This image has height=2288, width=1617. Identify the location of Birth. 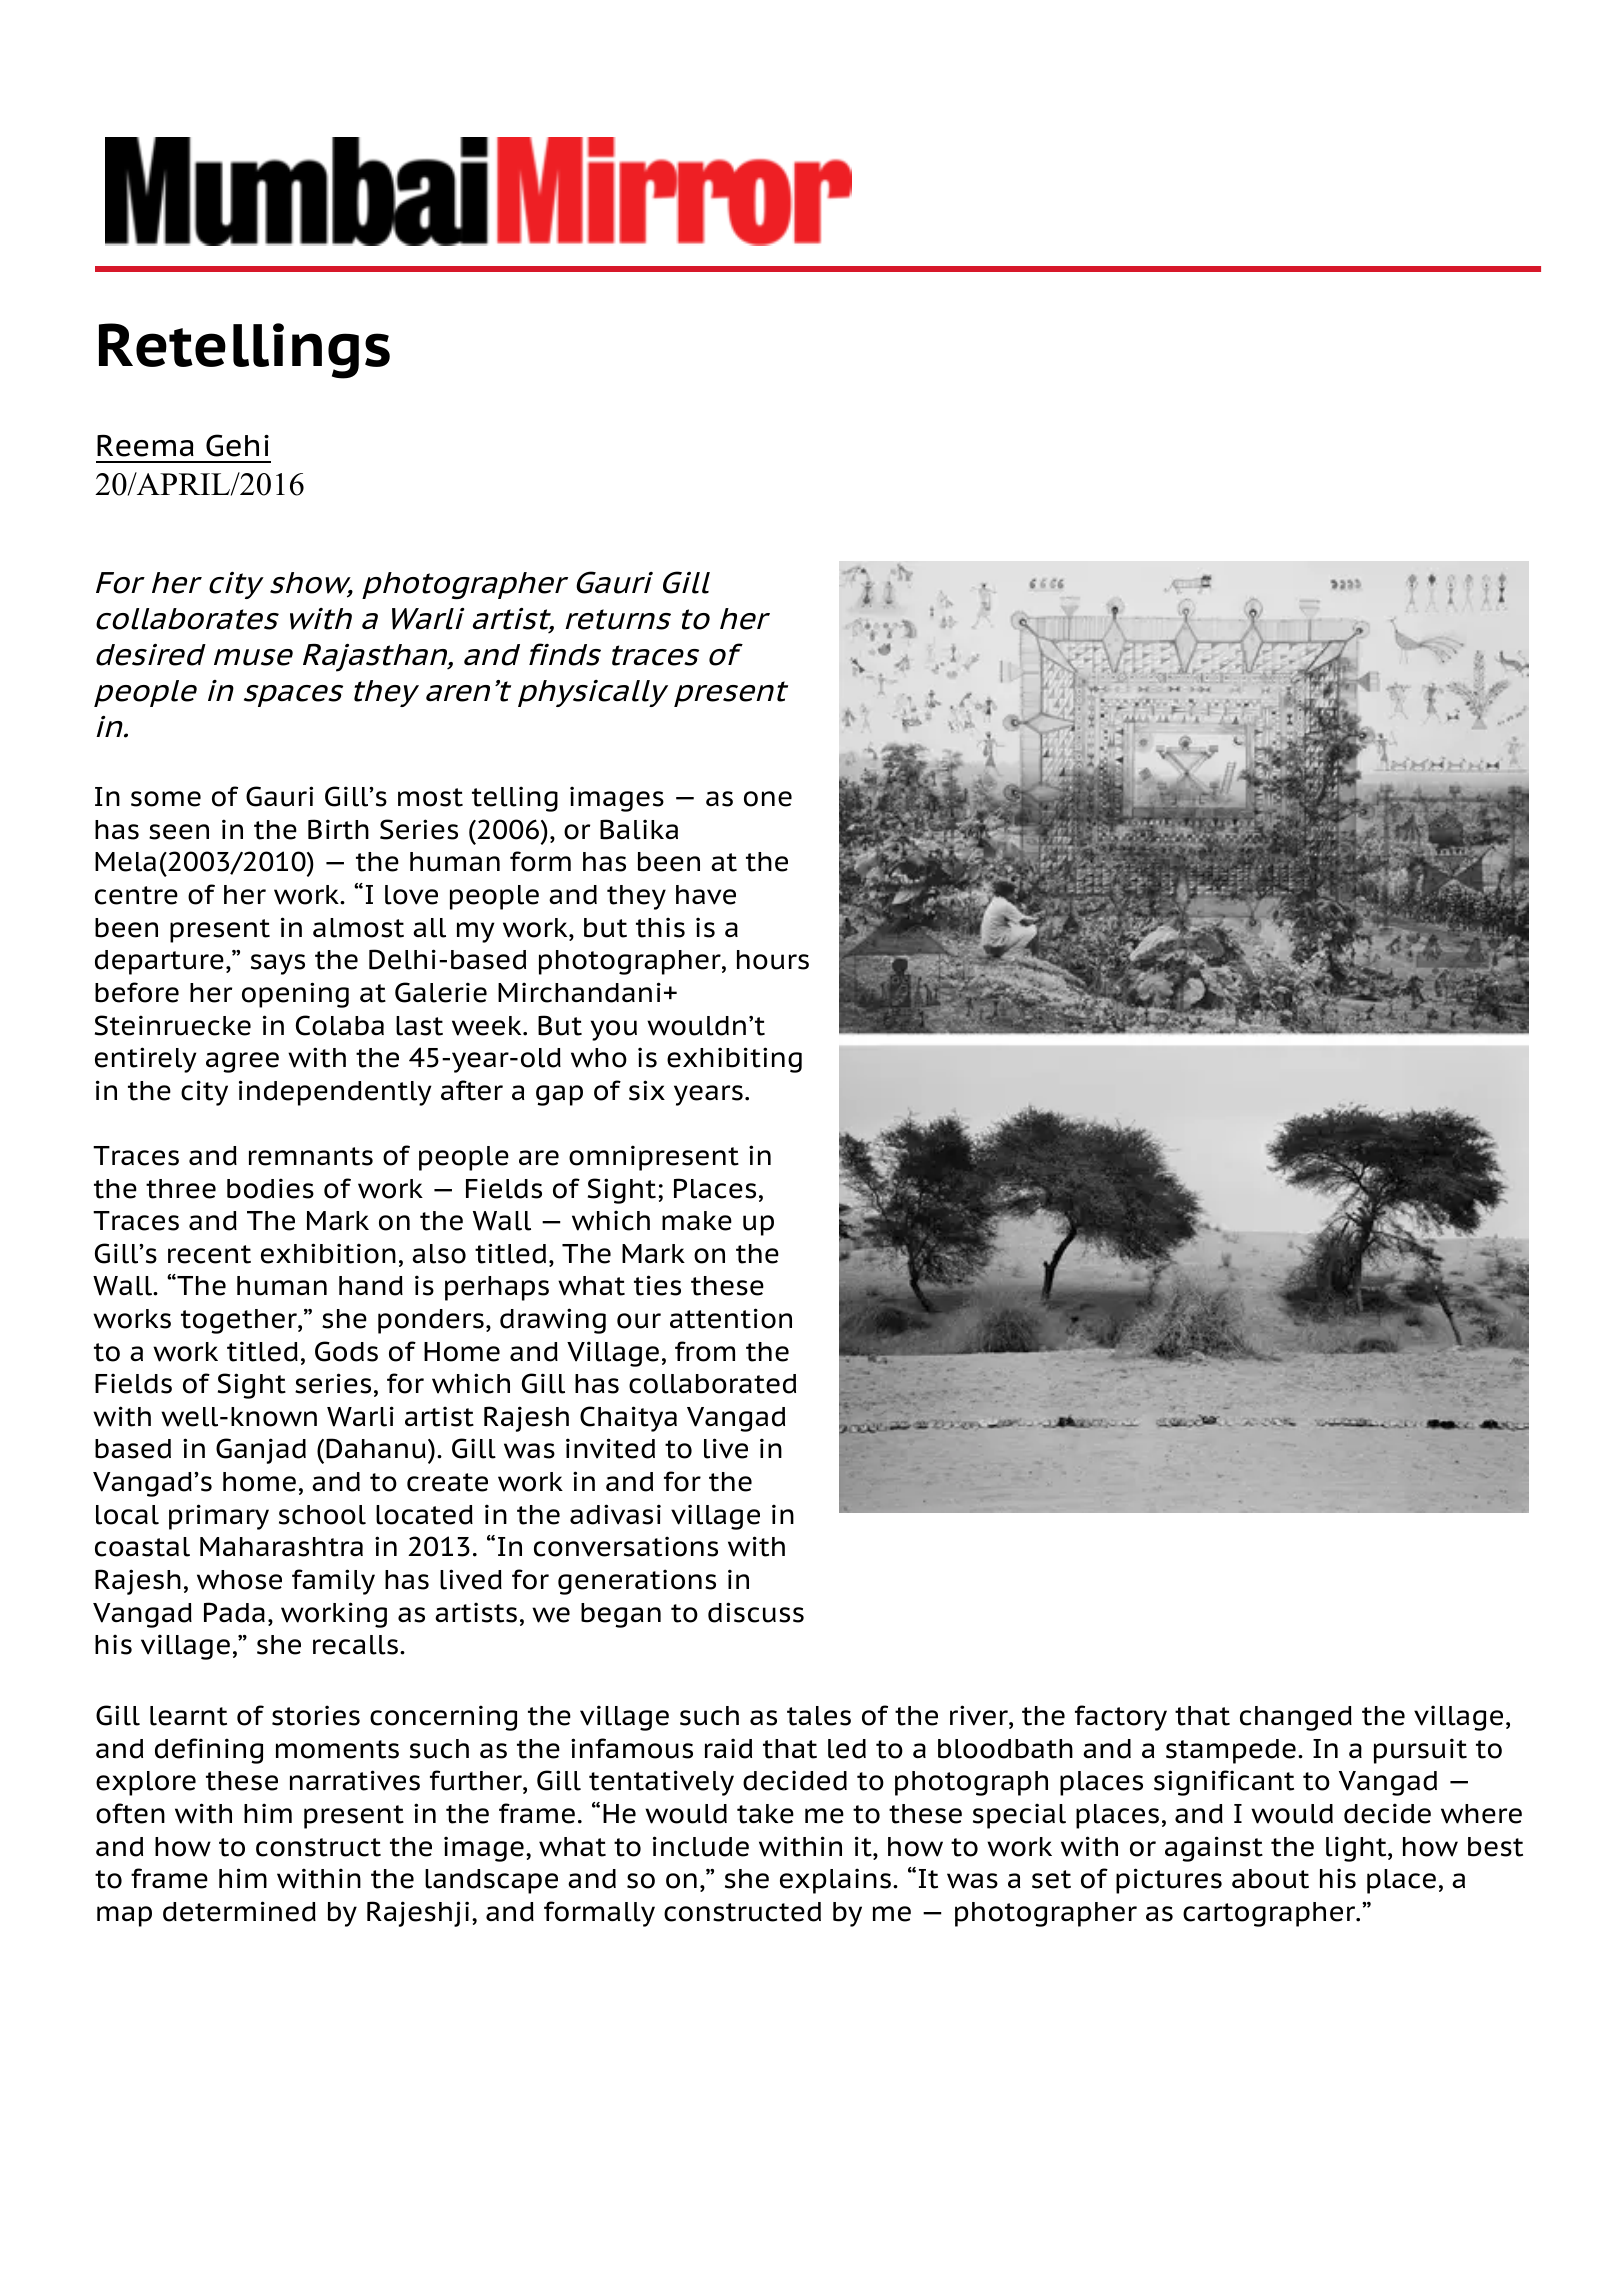
(338, 829).
